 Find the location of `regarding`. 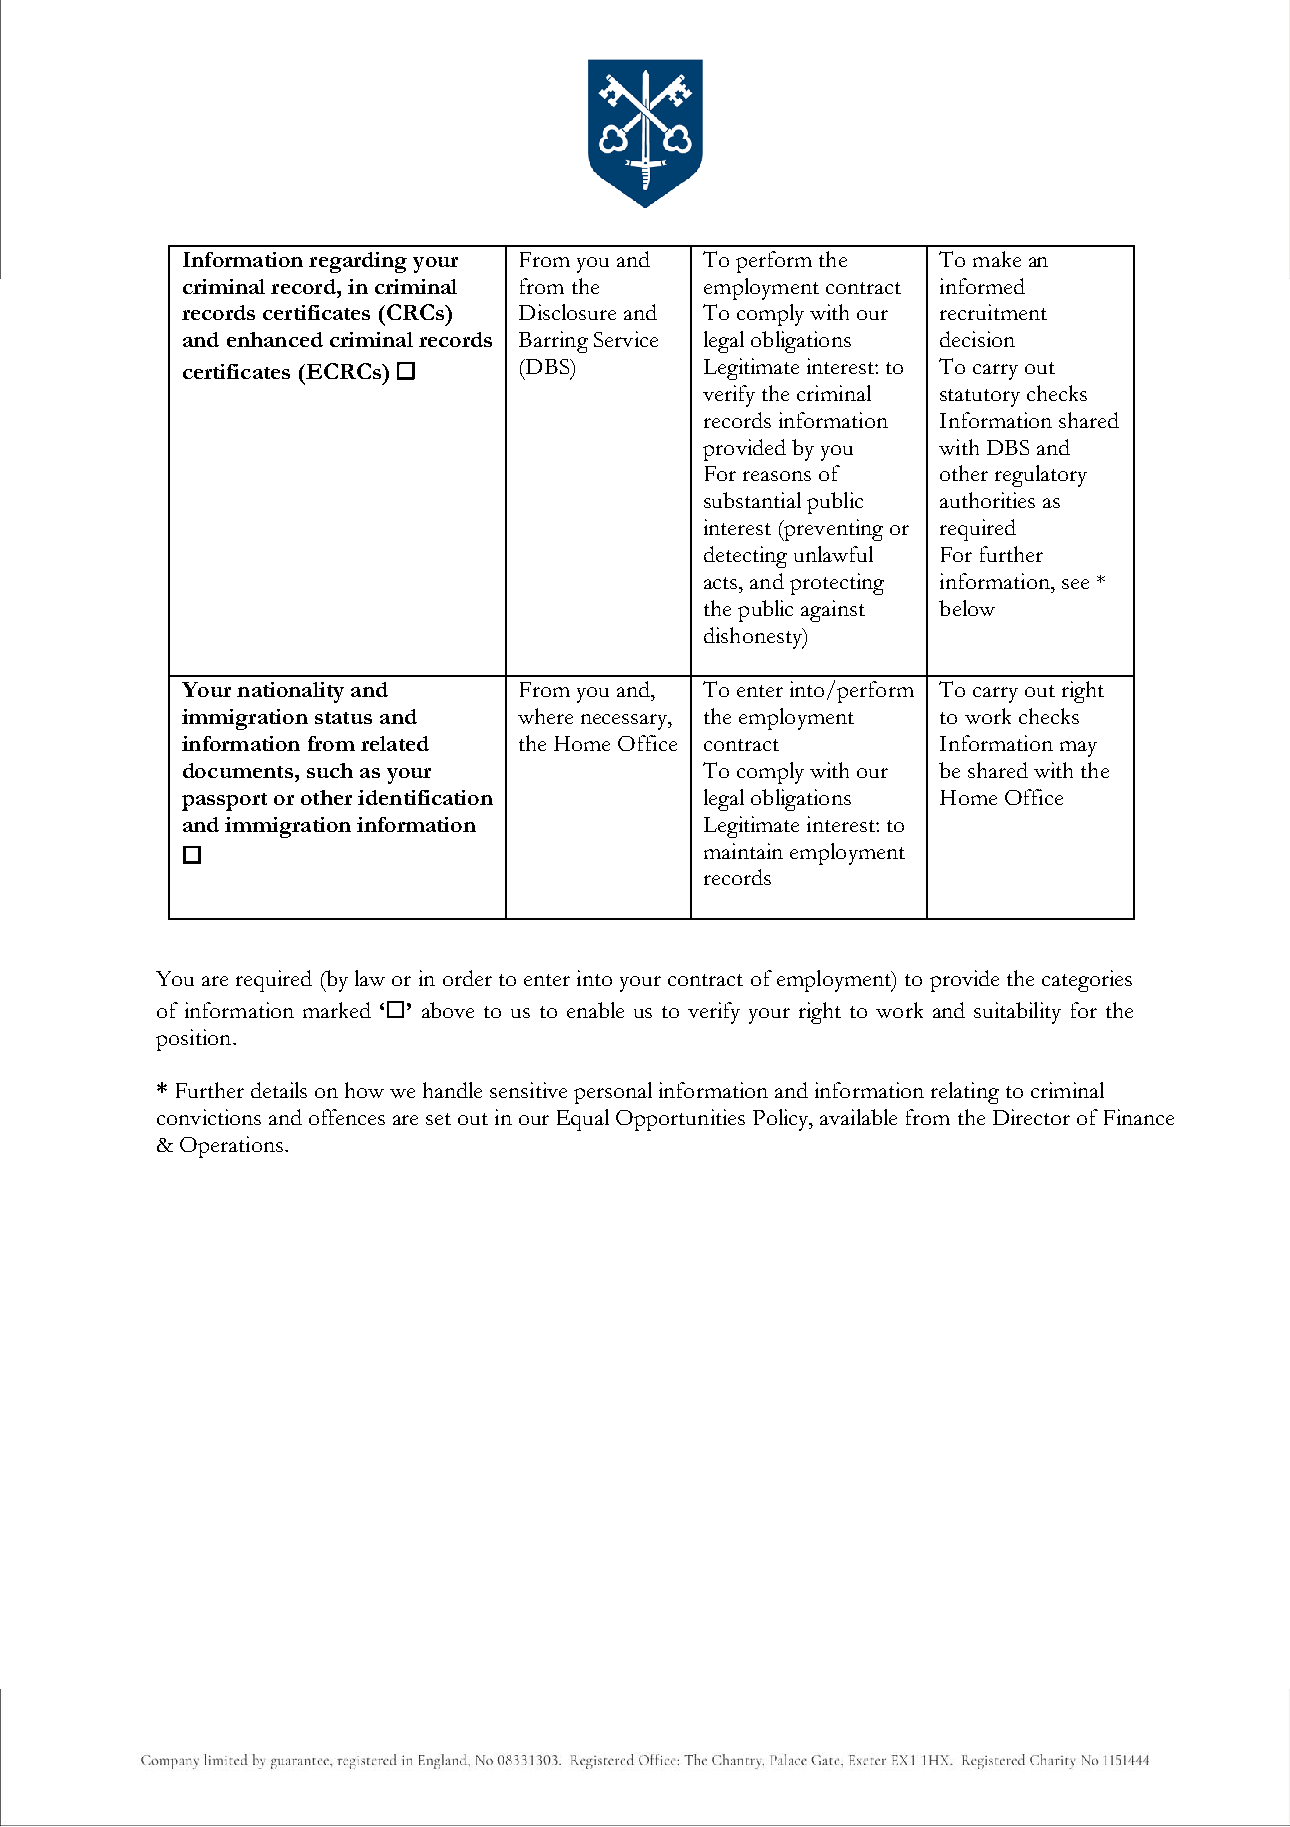

regarding is located at coordinates (358, 262).
